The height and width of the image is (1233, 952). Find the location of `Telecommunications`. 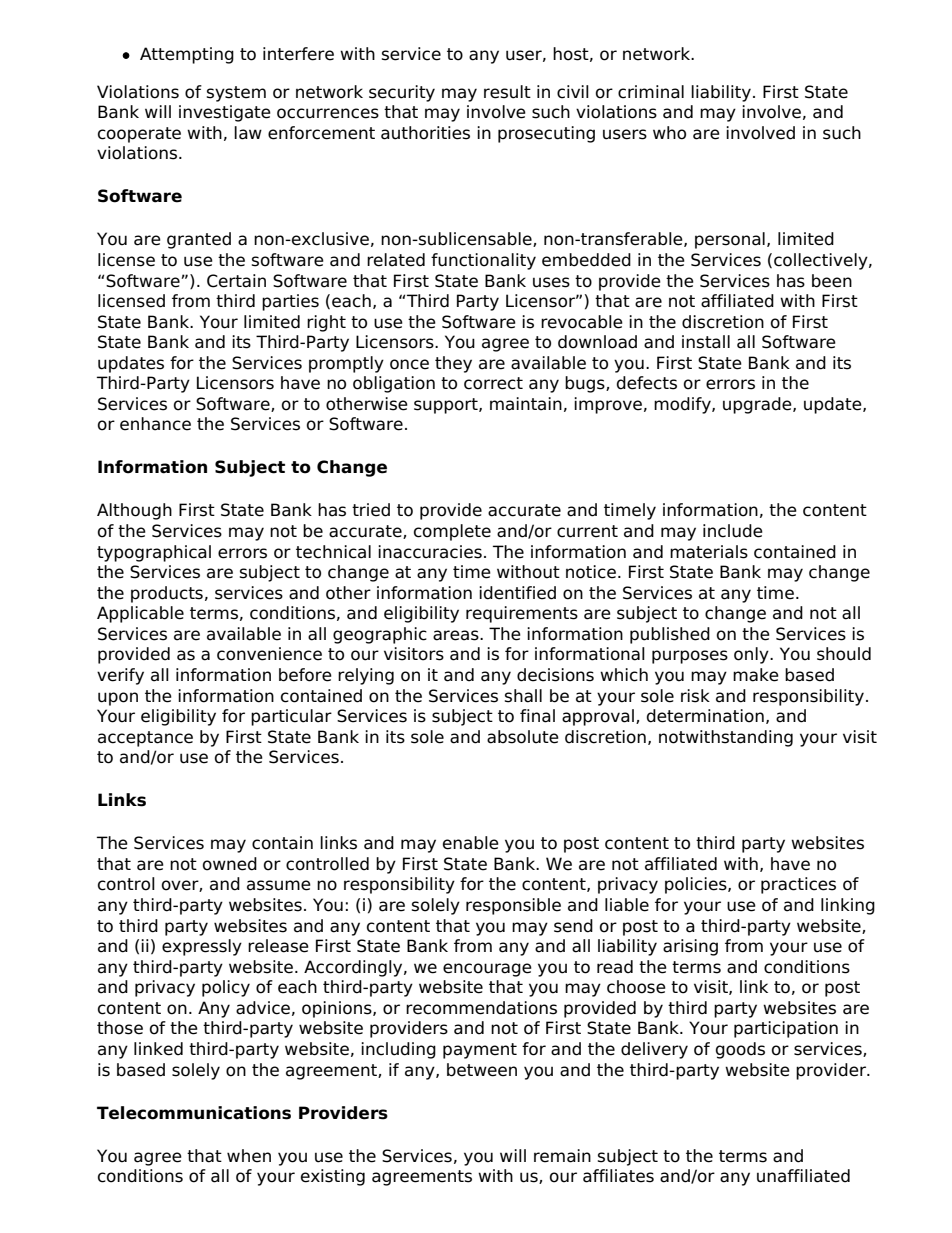

Telecommunications is located at coordinates (194, 1113).
